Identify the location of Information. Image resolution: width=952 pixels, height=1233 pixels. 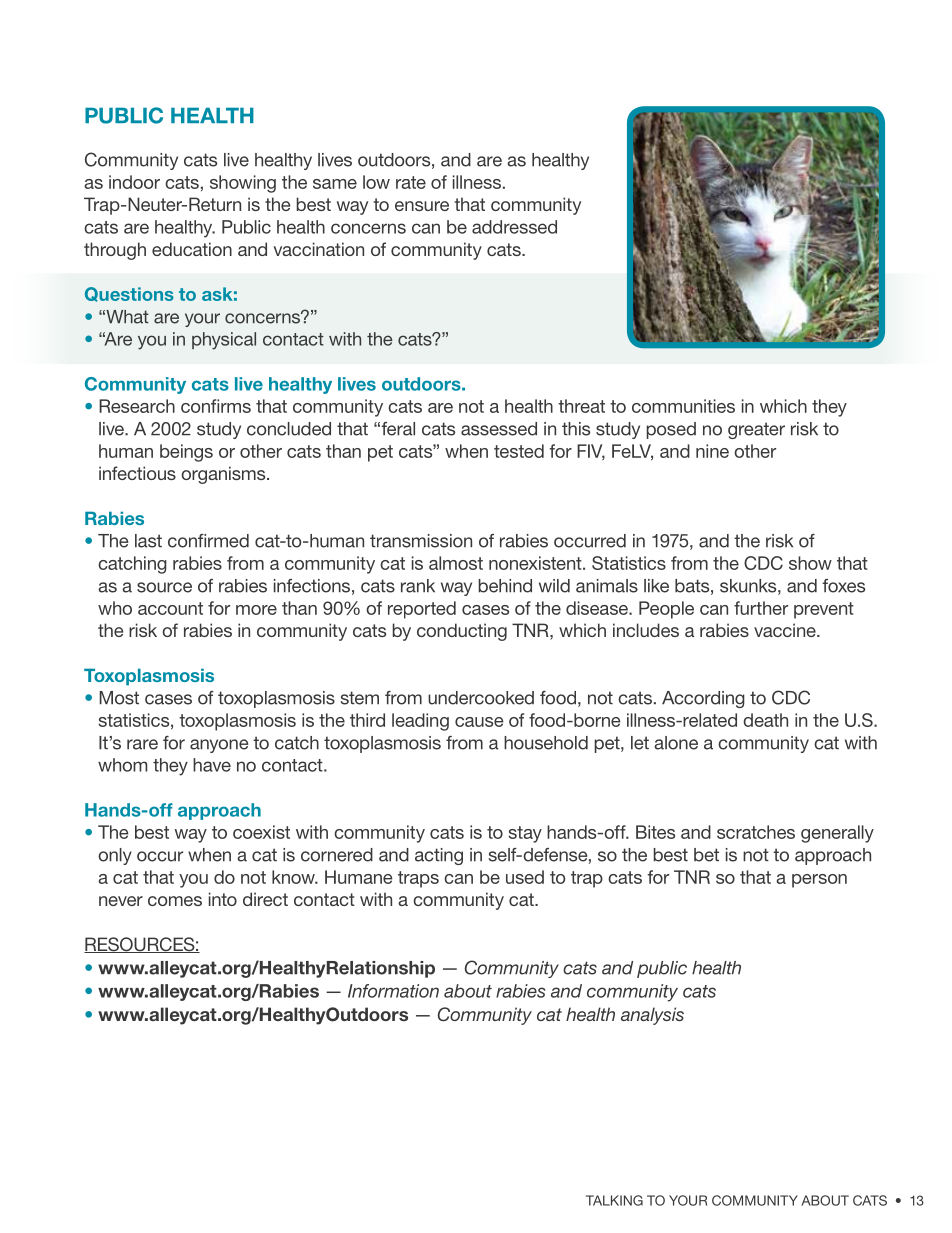
(393, 991).
